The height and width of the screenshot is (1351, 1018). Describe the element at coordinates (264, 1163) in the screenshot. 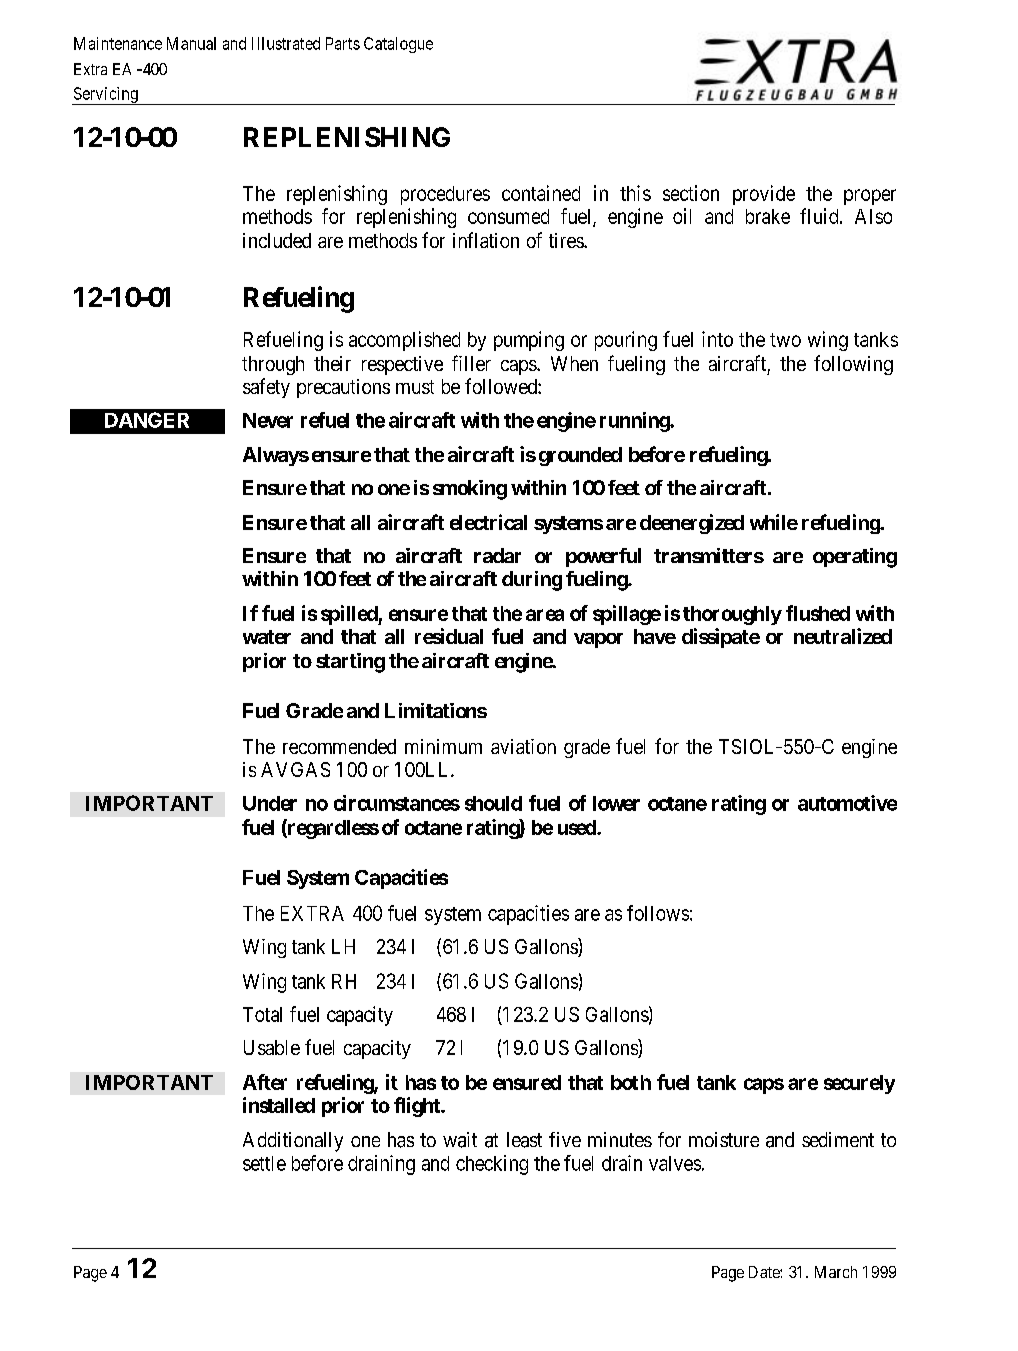

I see `settle` at that location.
